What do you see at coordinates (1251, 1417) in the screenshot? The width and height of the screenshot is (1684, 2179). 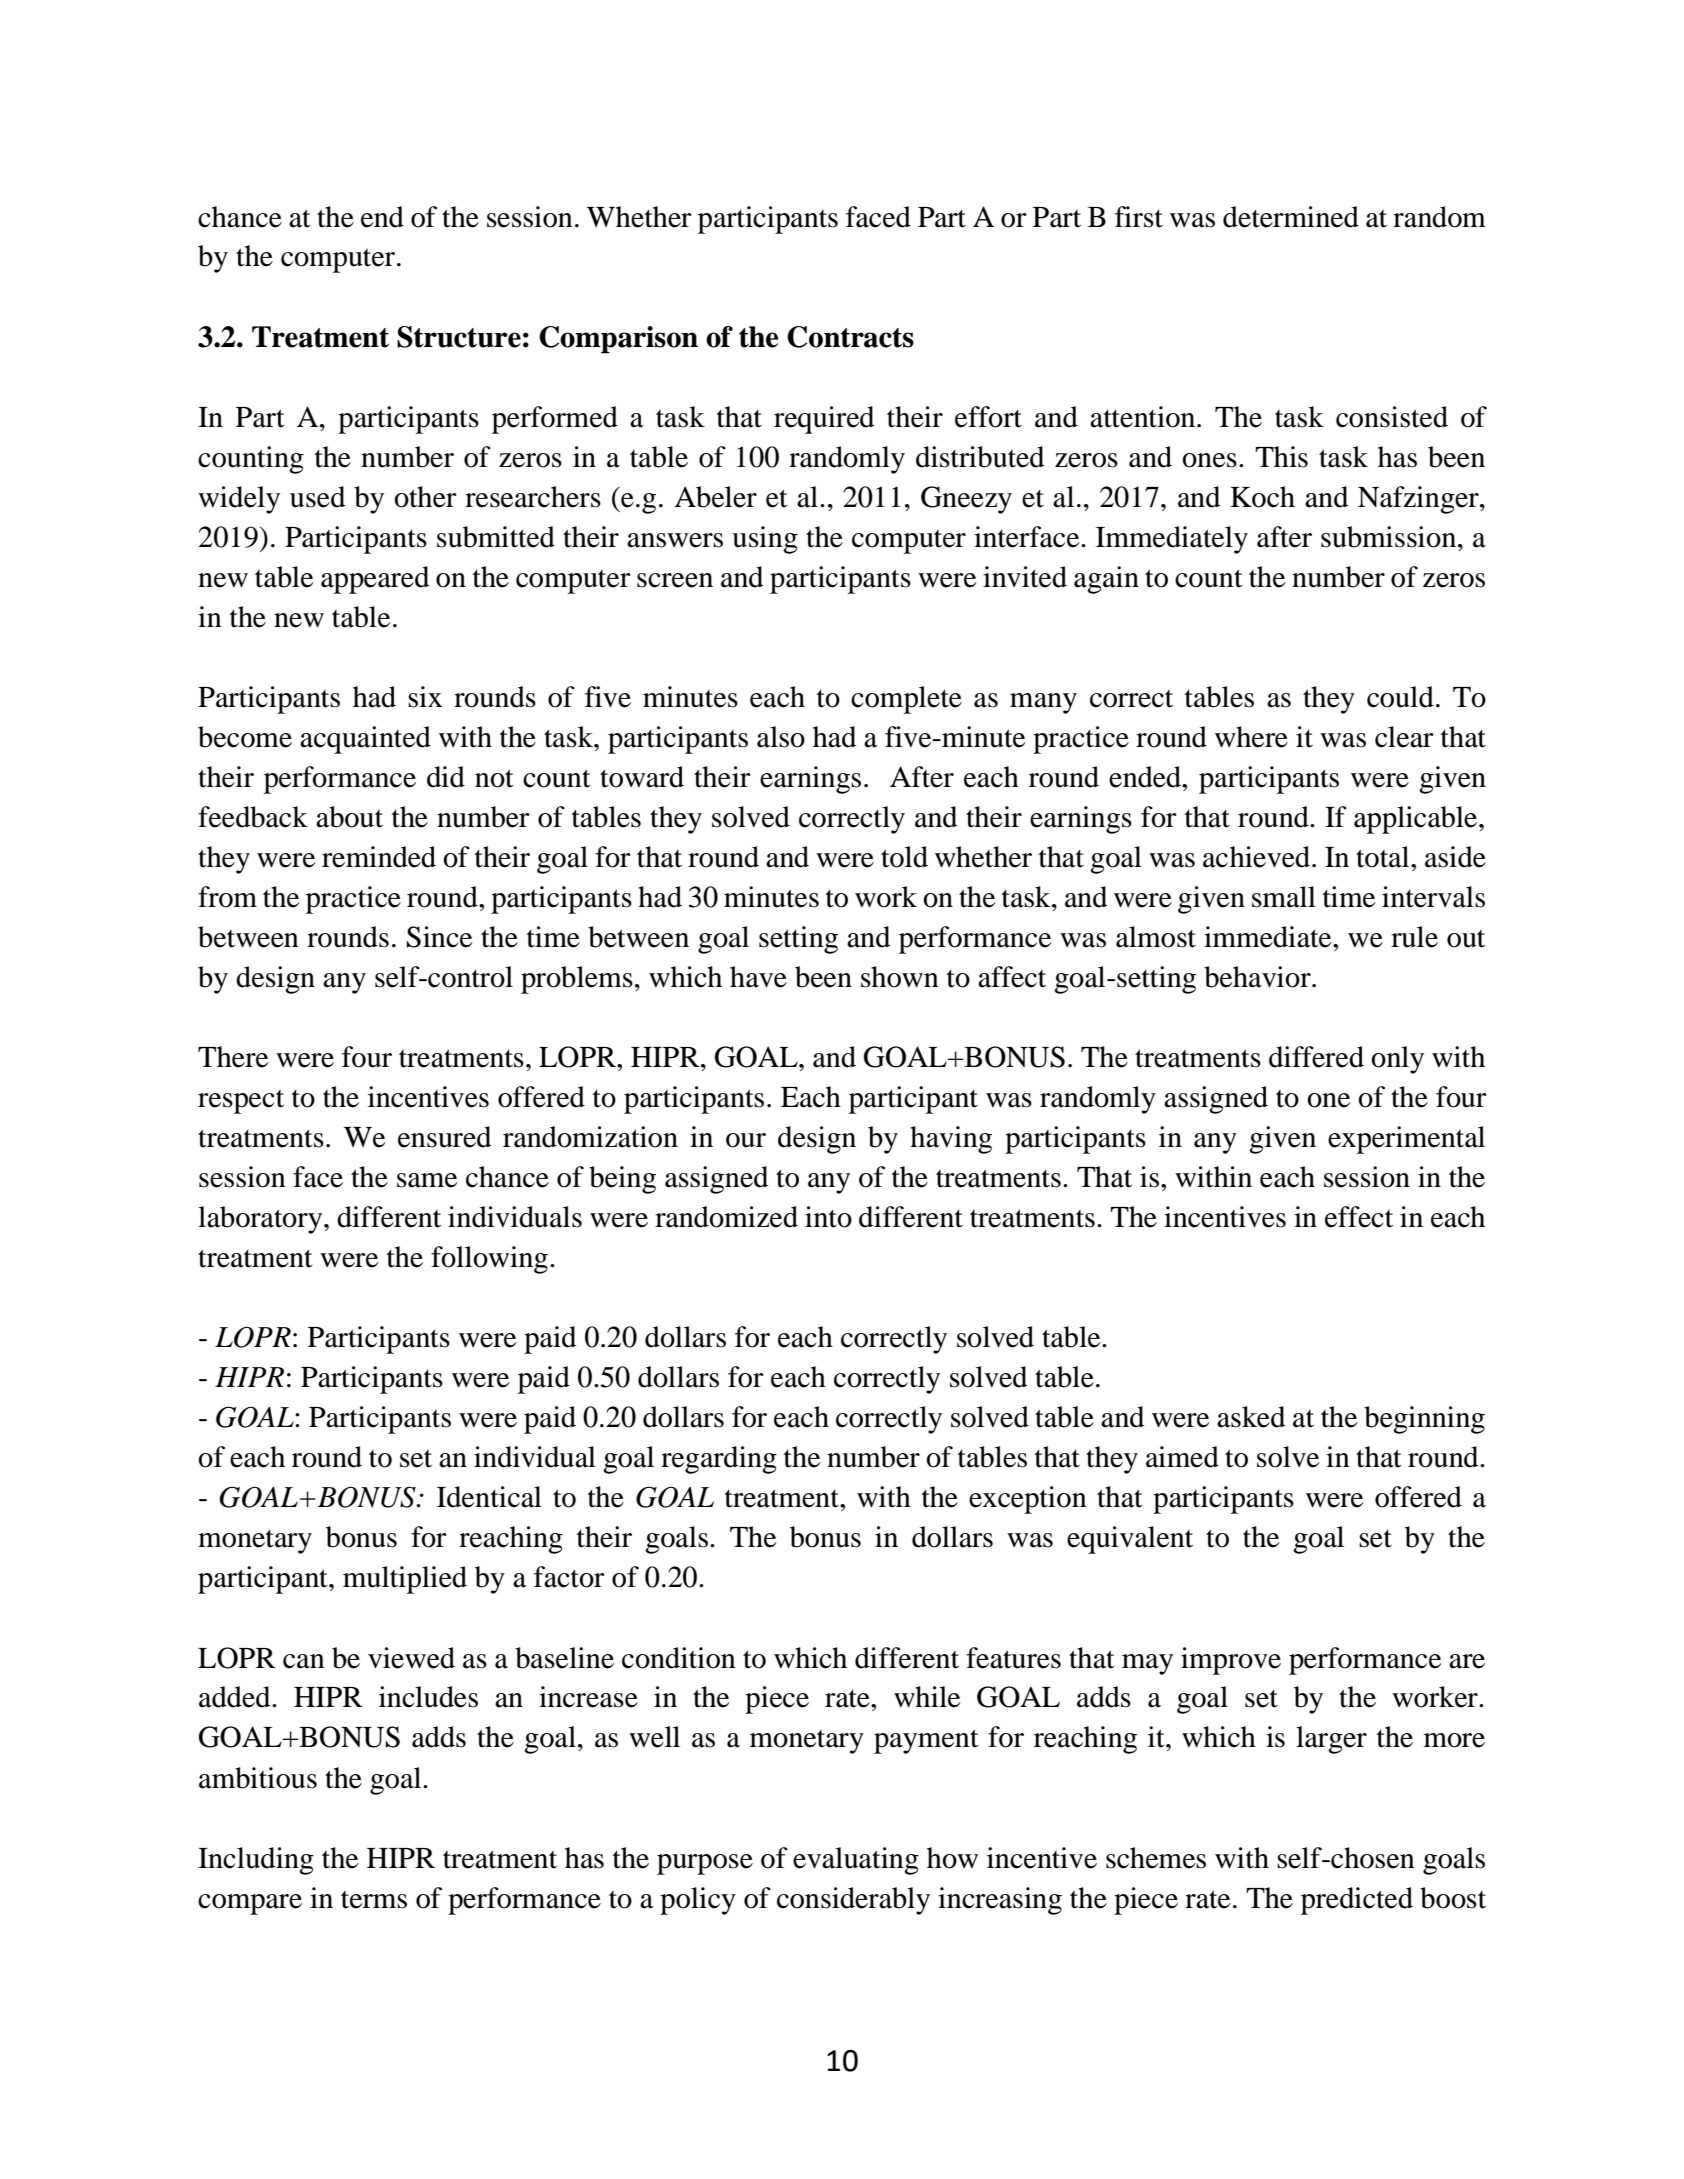 I see `asked` at bounding box center [1251, 1417].
